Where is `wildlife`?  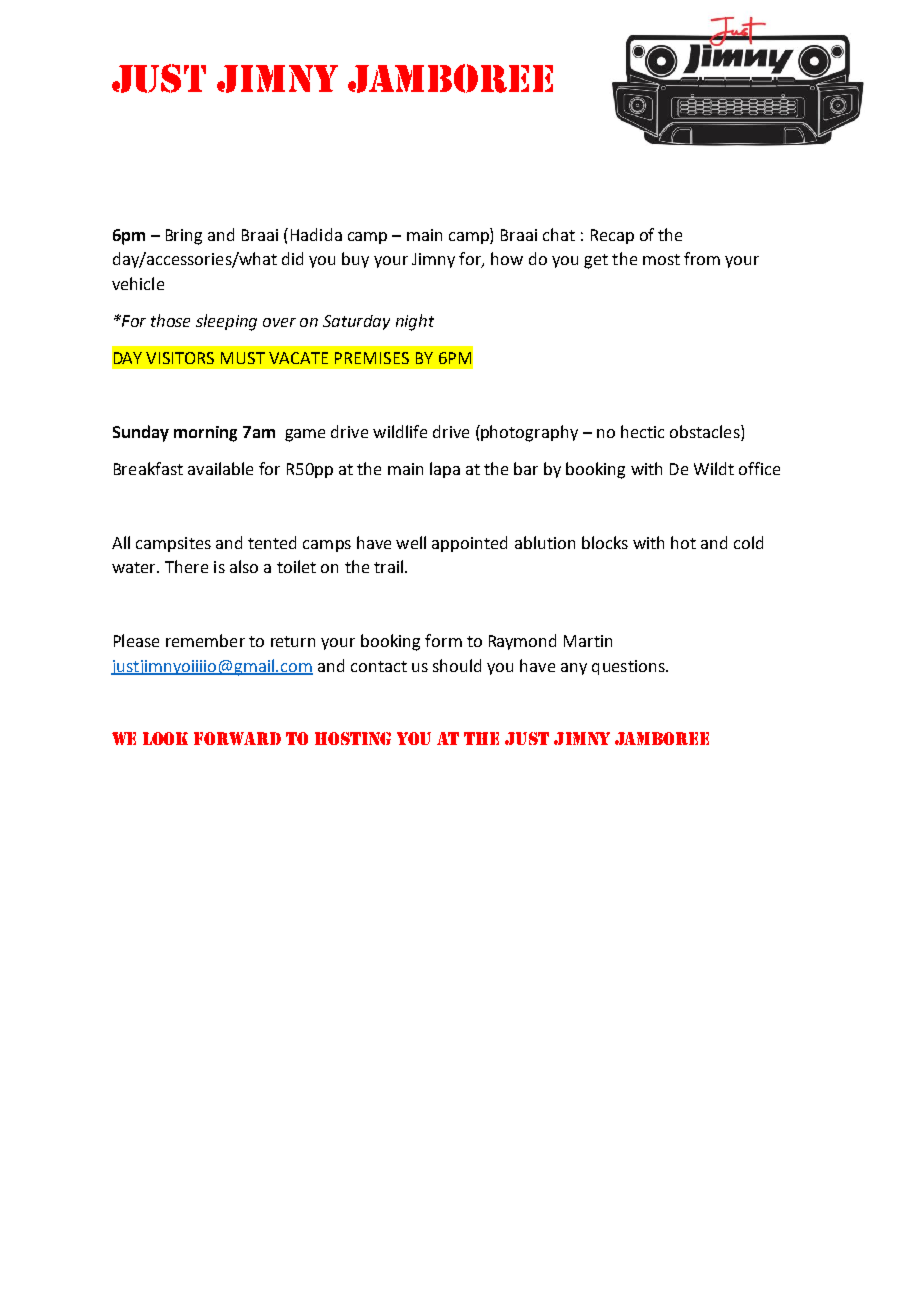
wildlife is located at coordinates (400, 431).
